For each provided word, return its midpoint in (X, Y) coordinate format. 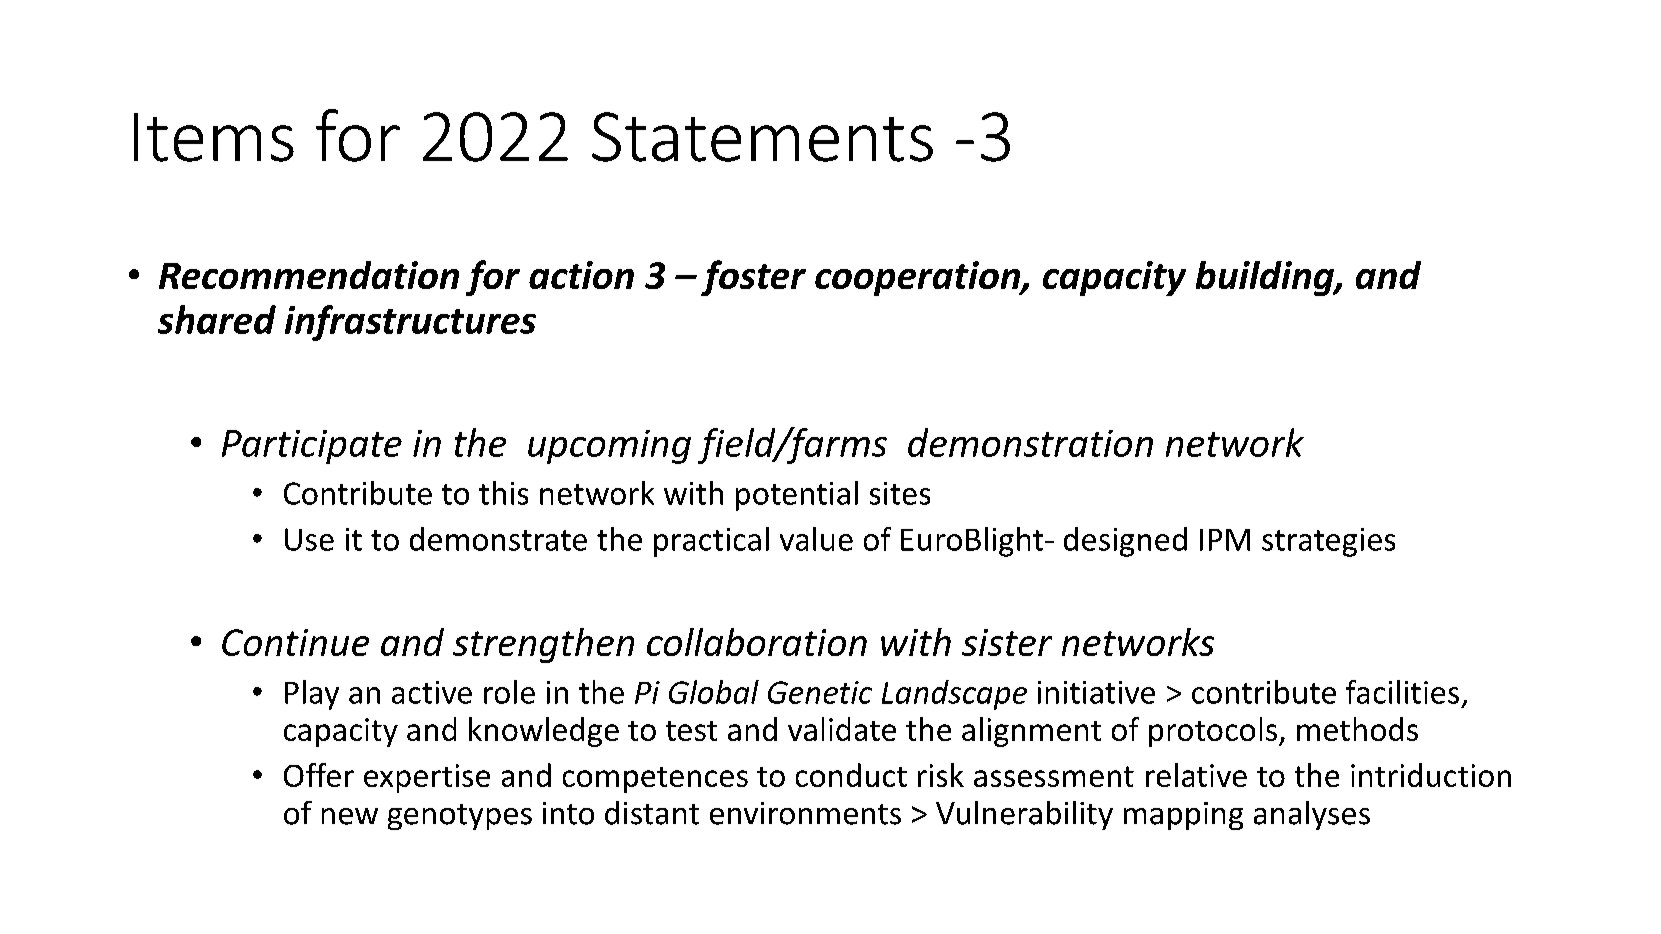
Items (214, 137)
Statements (762, 137)
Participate (312, 447)
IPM (1225, 540)
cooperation (918, 278)
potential (797, 496)
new (350, 816)
